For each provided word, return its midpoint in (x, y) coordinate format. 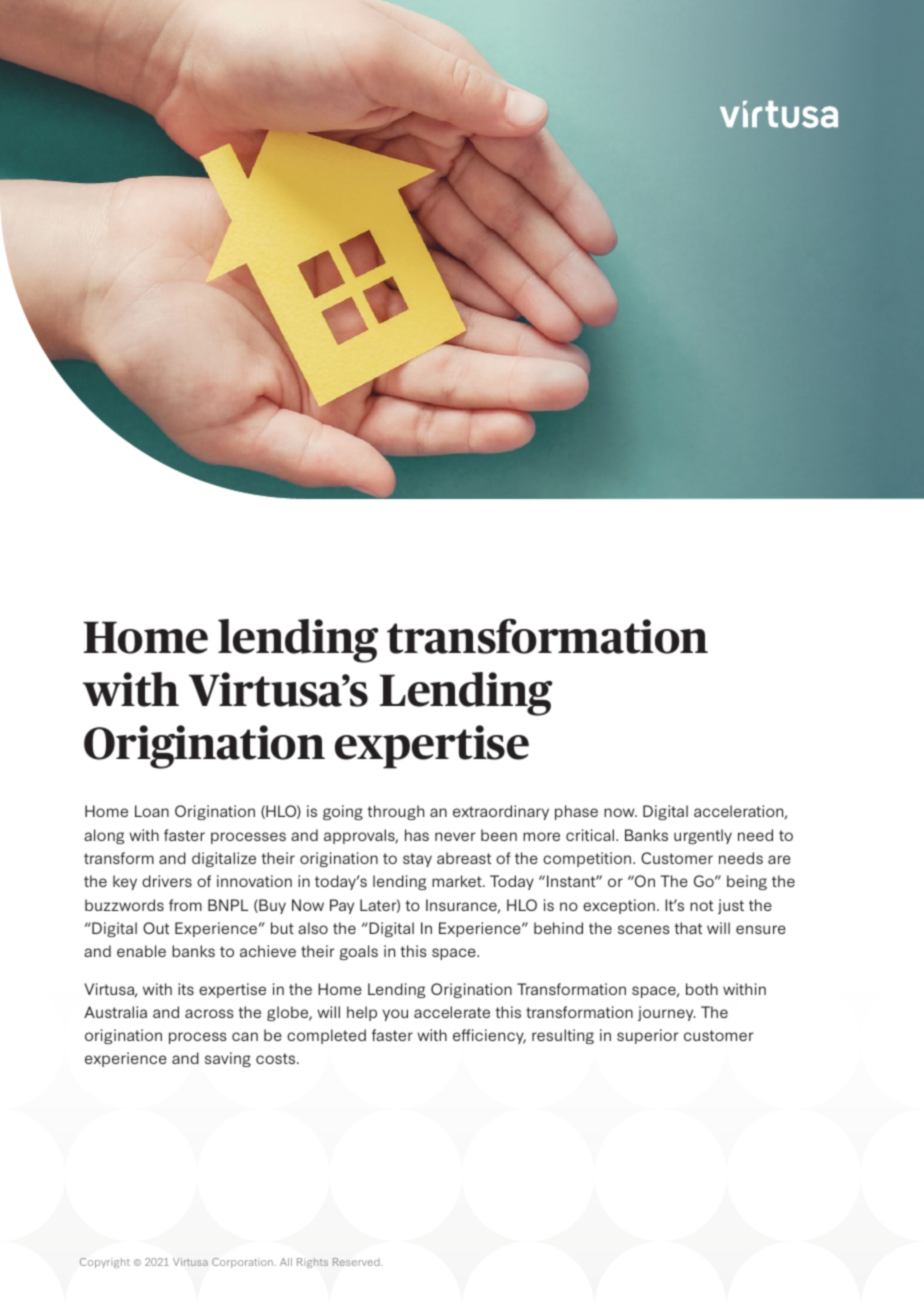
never (455, 836)
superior (648, 1036)
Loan (152, 811)
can (245, 1036)
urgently (703, 836)
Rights (312, 1263)
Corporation (242, 1263)
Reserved (357, 1262)
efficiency (489, 1036)
